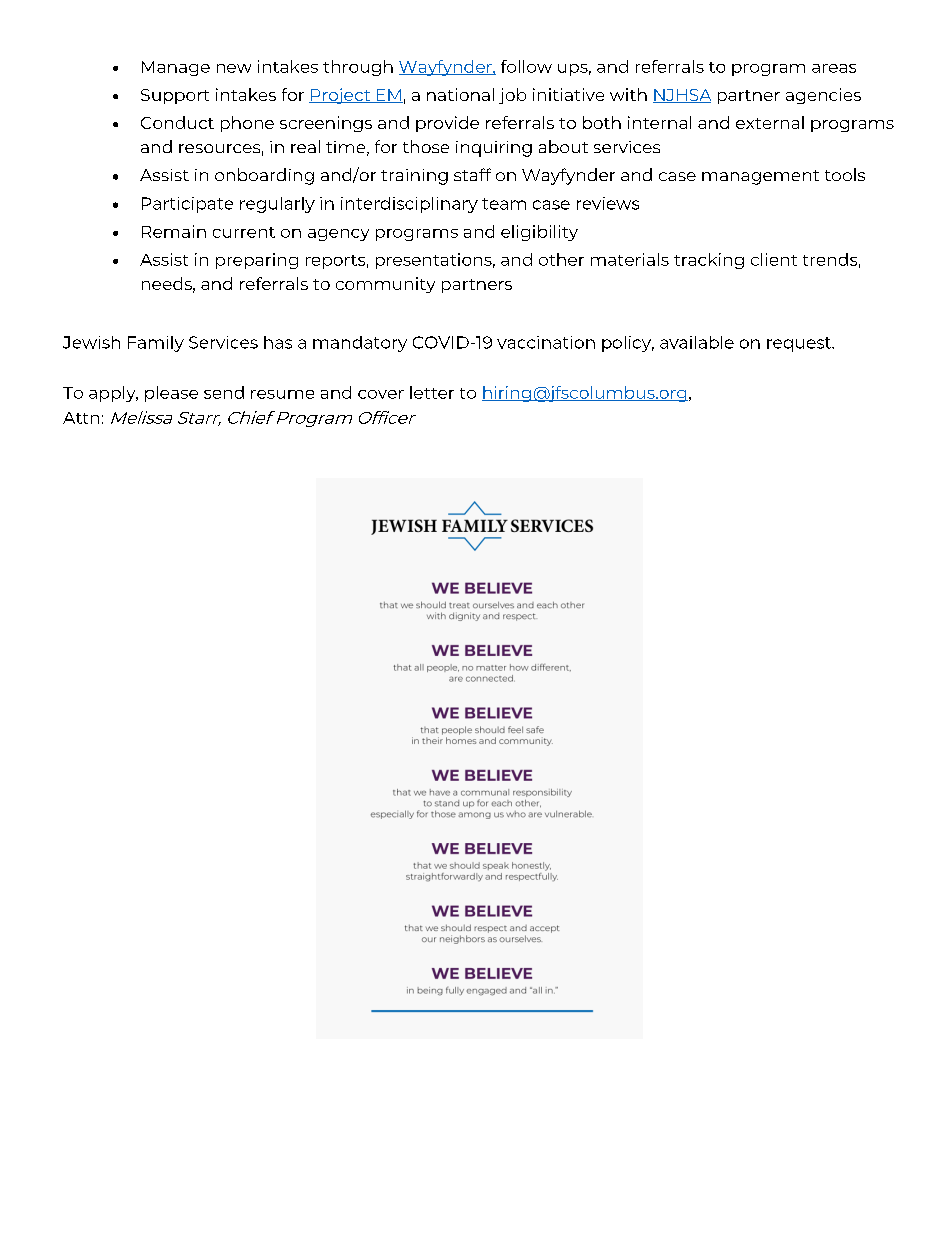 The height and width of the screenshot is (1233, 952). Describe the element at coordinates (385, 285) in the screenshot. I see `community` at that location.
